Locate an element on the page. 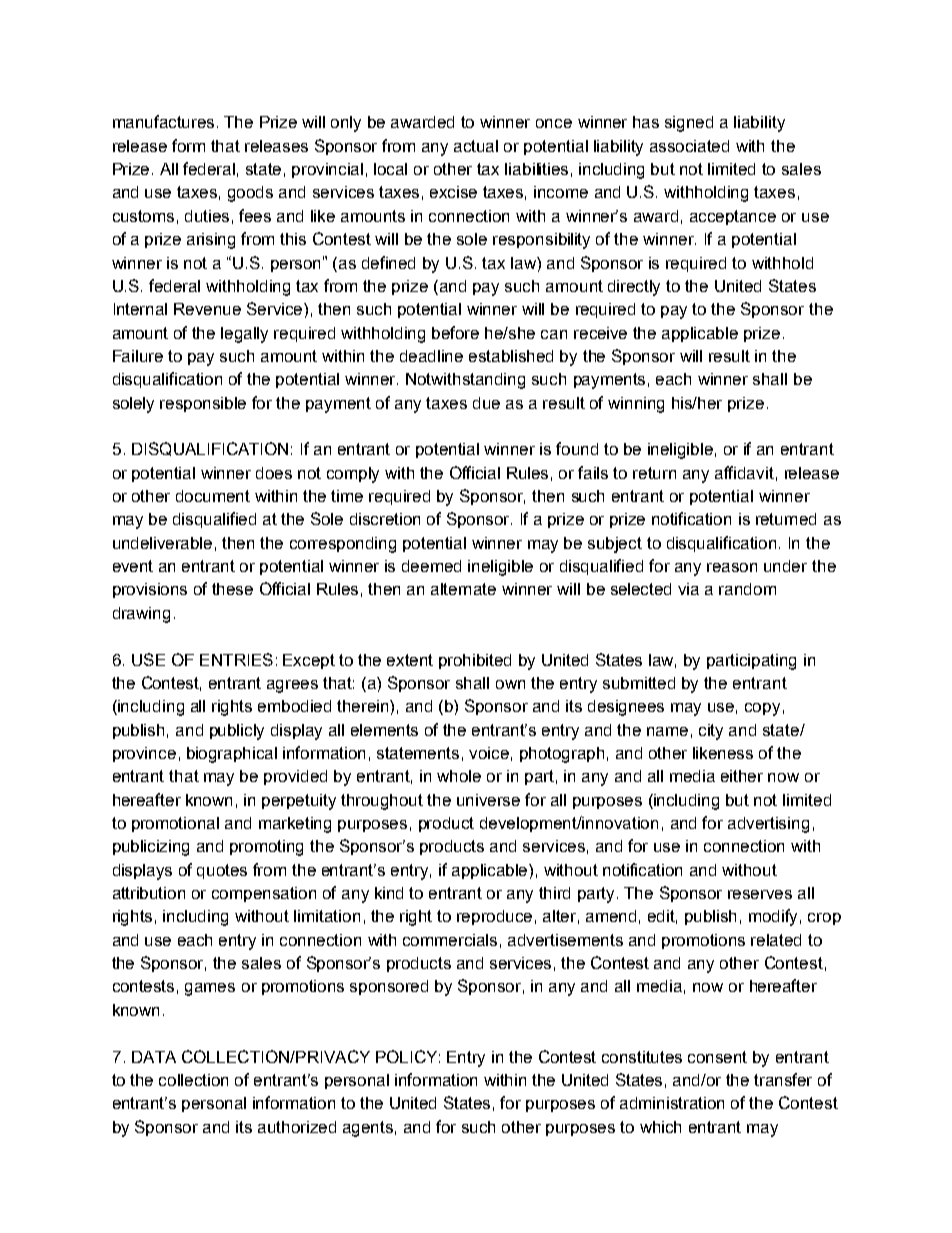 This image has height=1233, width=952. DATA is located at coordinates (154, 1057).
